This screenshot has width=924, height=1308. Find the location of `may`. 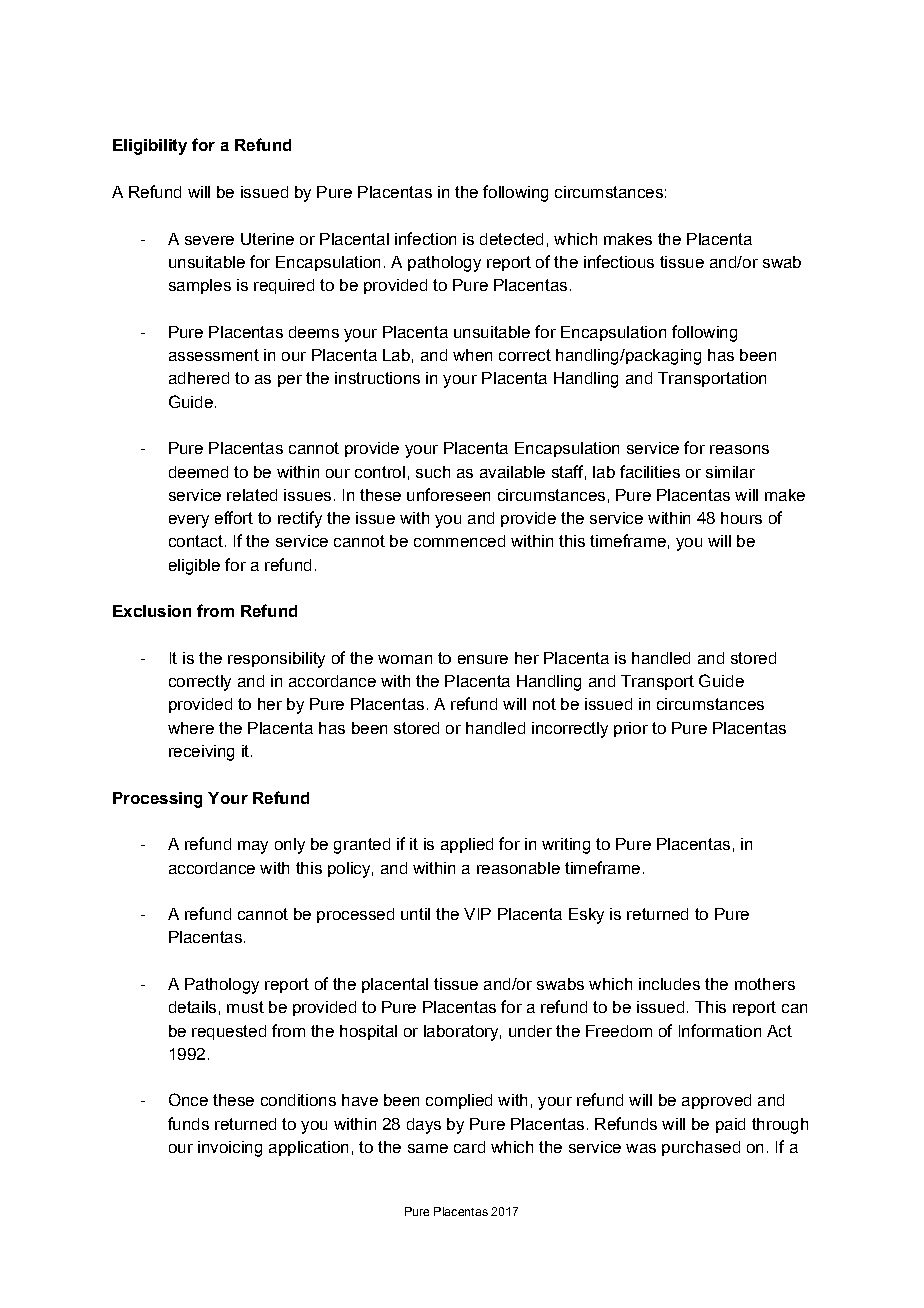

may is located at coordinates (253, 847).
